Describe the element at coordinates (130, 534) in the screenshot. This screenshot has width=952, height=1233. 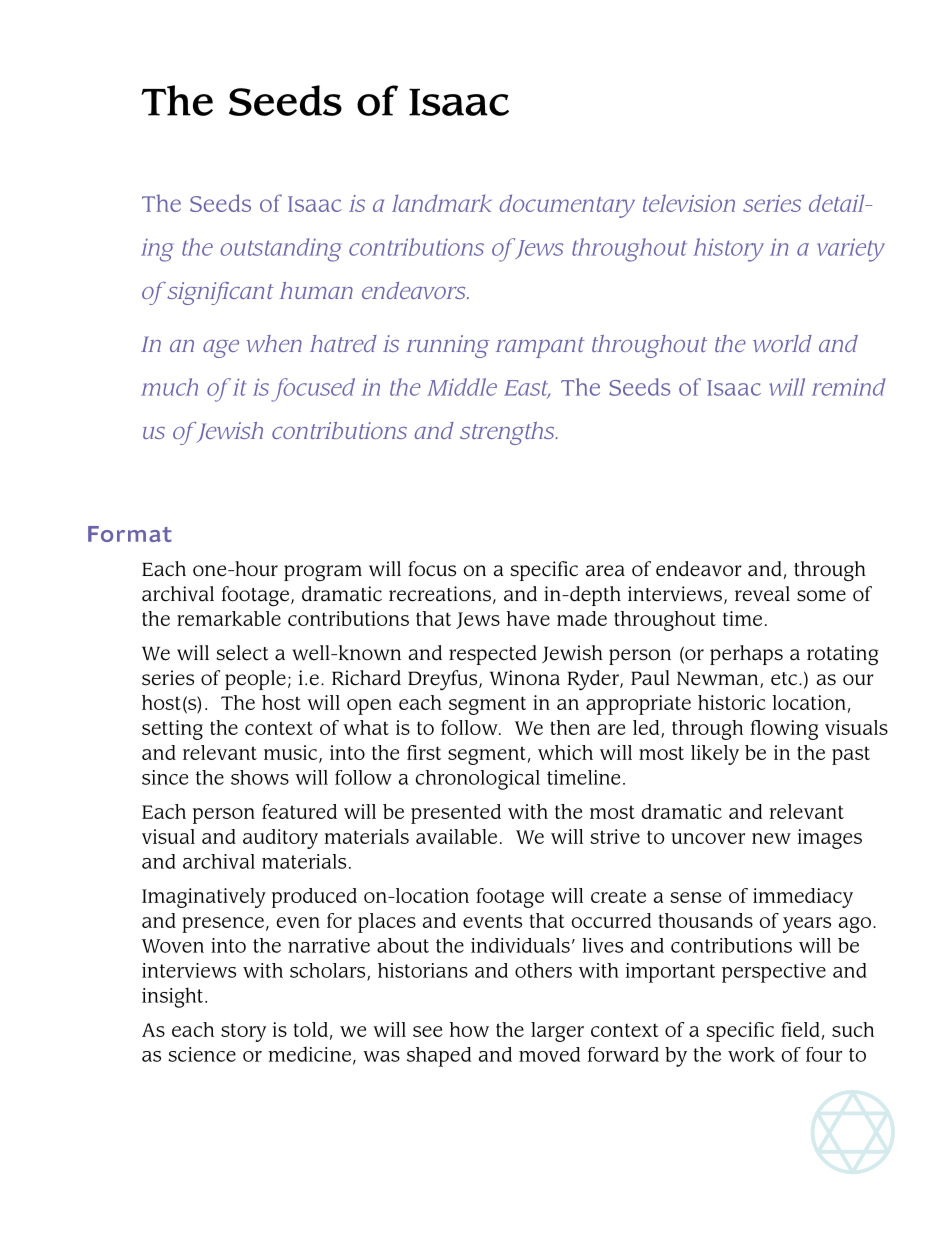
I see `Format` at that location.
